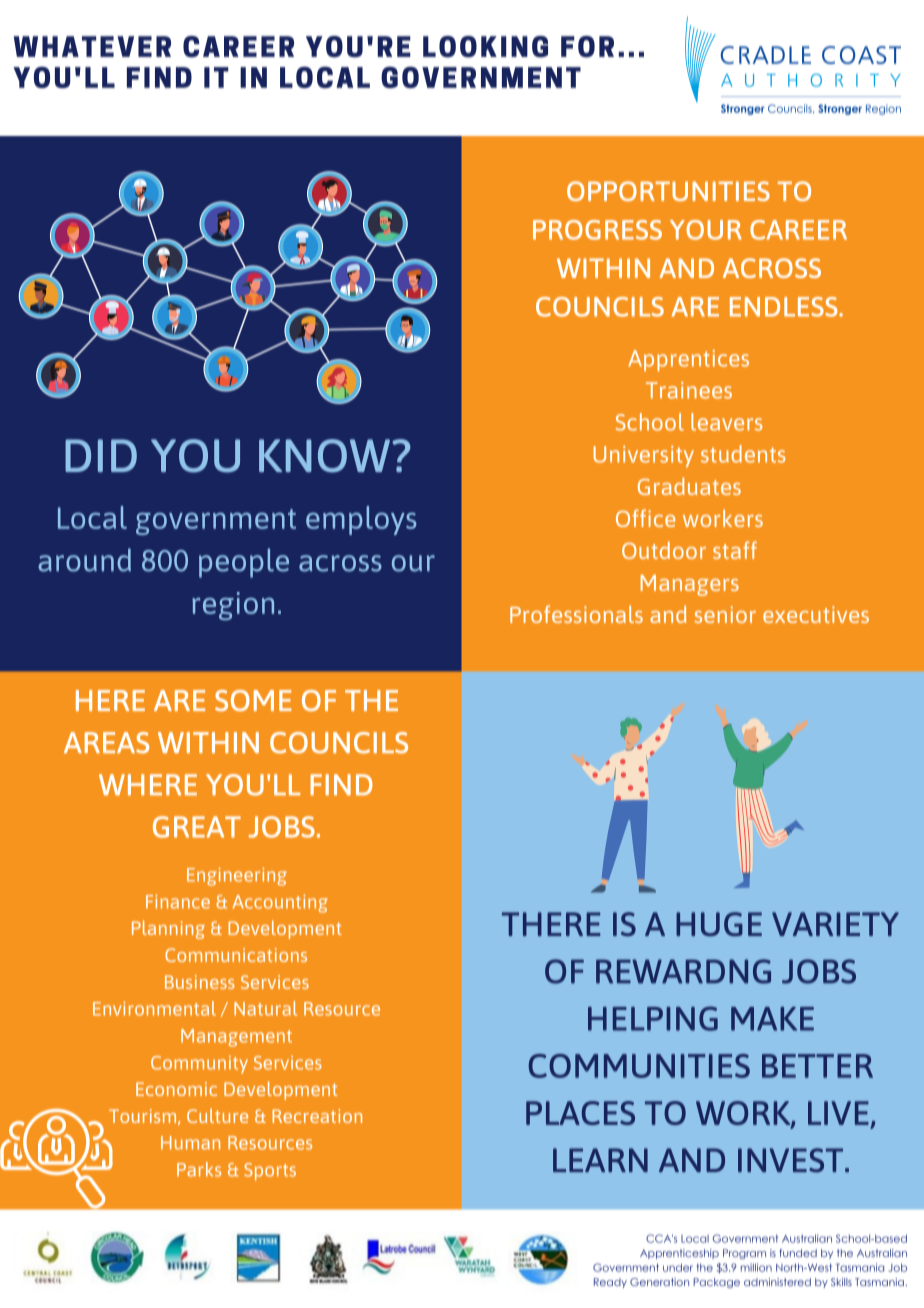 The height and width of the image is (1308, 924). I want to click on Professionals, so click(576, 614).
